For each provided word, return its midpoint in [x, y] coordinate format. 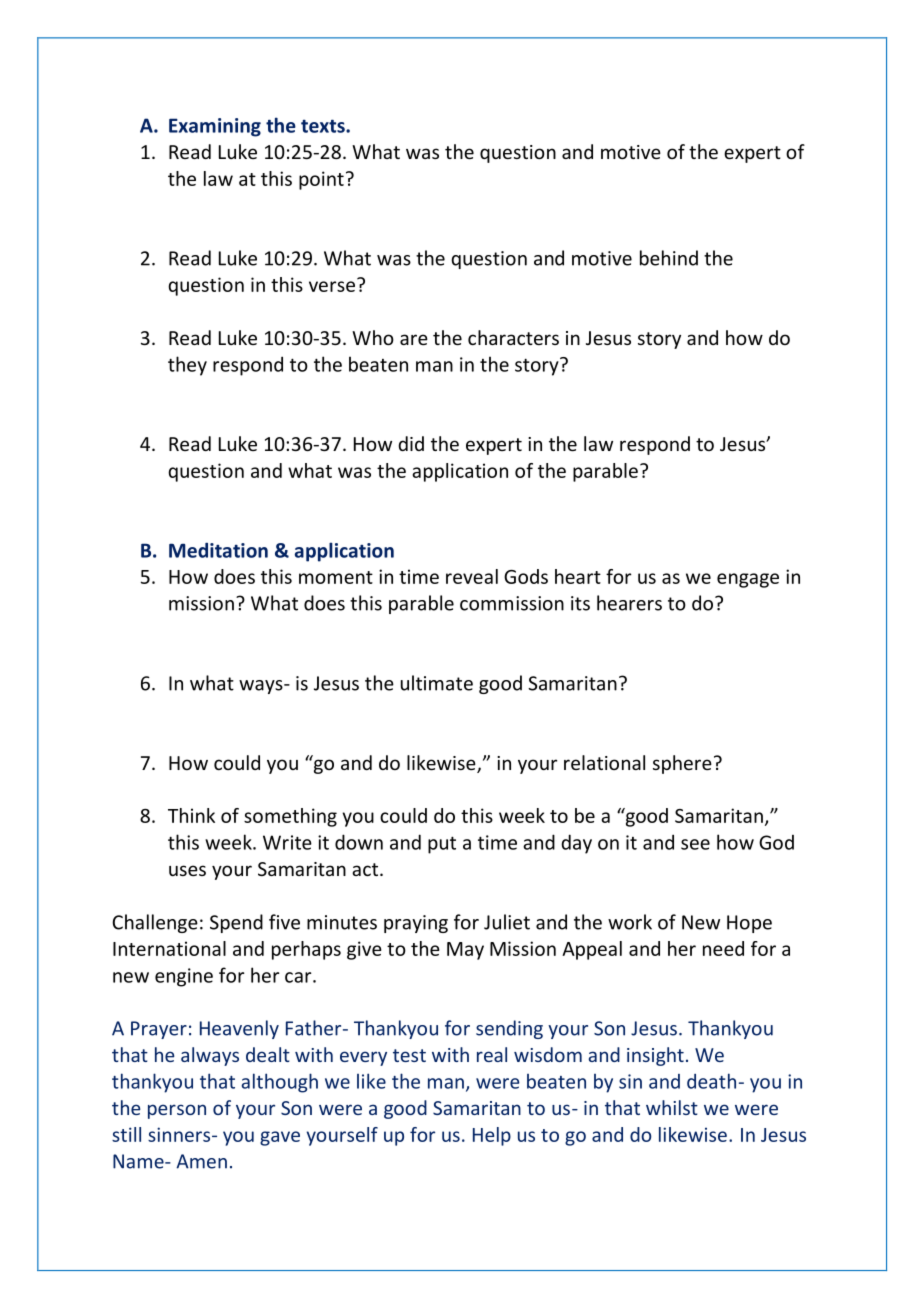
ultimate [437, 683]
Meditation [218, 550]
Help [492, 1136]
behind [669, 258]
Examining [215, 127]
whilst [672, 1107]
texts [324, 126]
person [177, 1111]
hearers [629, 603]
